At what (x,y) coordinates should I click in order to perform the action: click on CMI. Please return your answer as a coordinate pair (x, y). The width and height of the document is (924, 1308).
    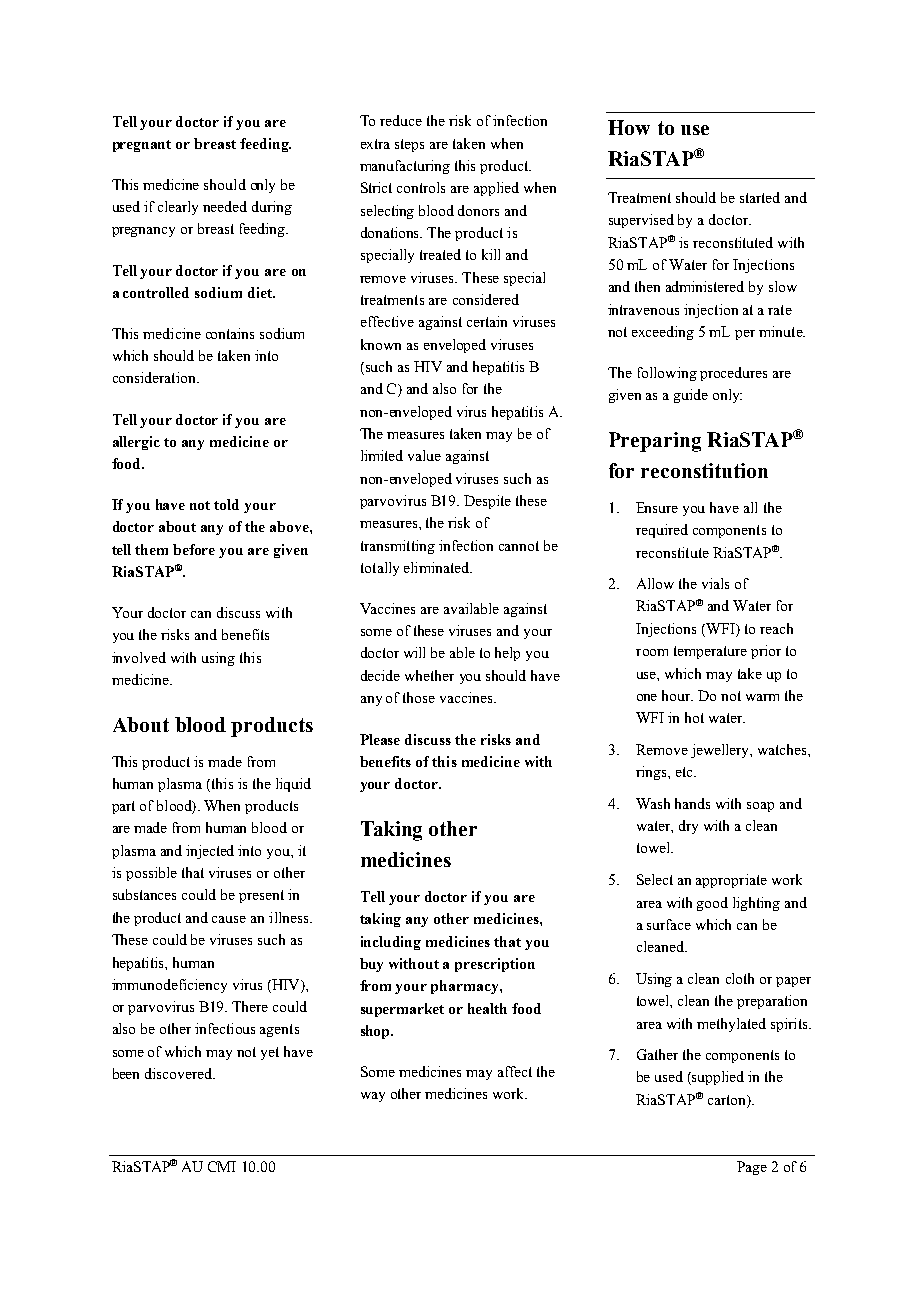
    Looking at the image, I should click on (222, 1166).
